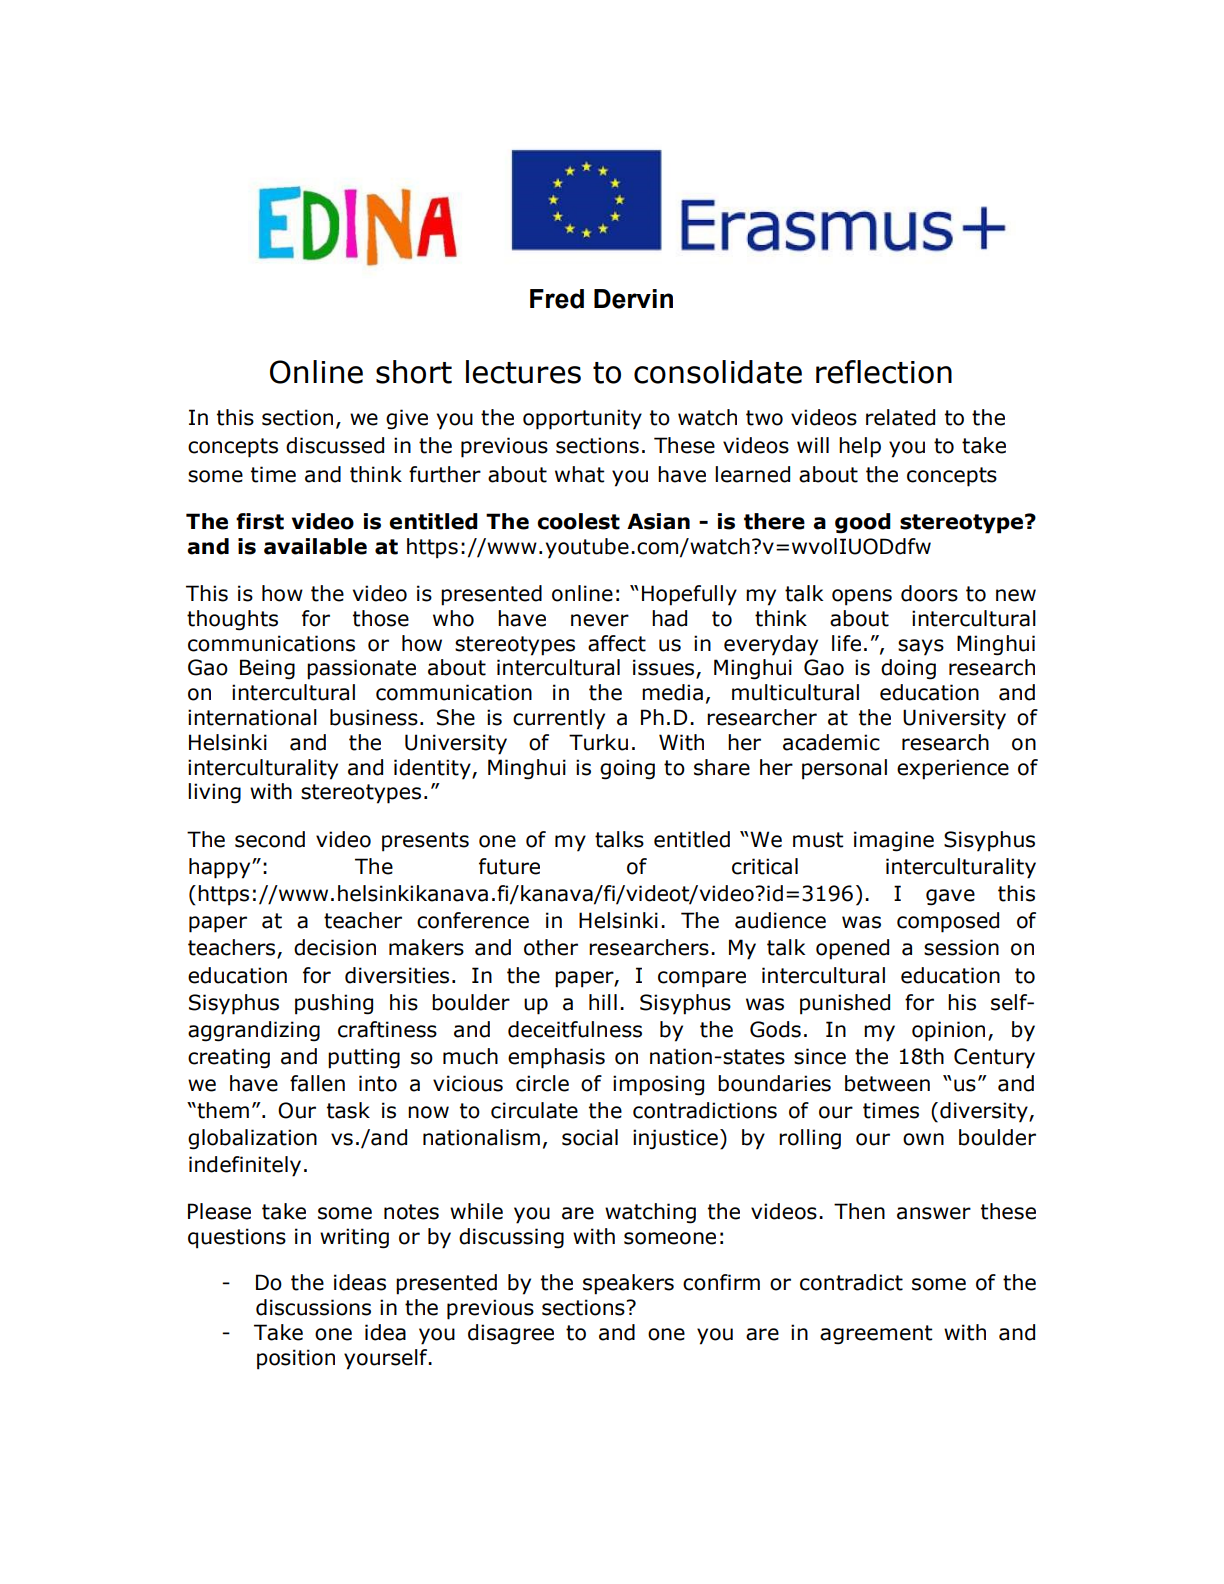 This screenshot has width=1224, height=1584. What do you see at coordinates (557, 299) in the screenshot?
I see `Fred` at bounding box center [557, 299].
